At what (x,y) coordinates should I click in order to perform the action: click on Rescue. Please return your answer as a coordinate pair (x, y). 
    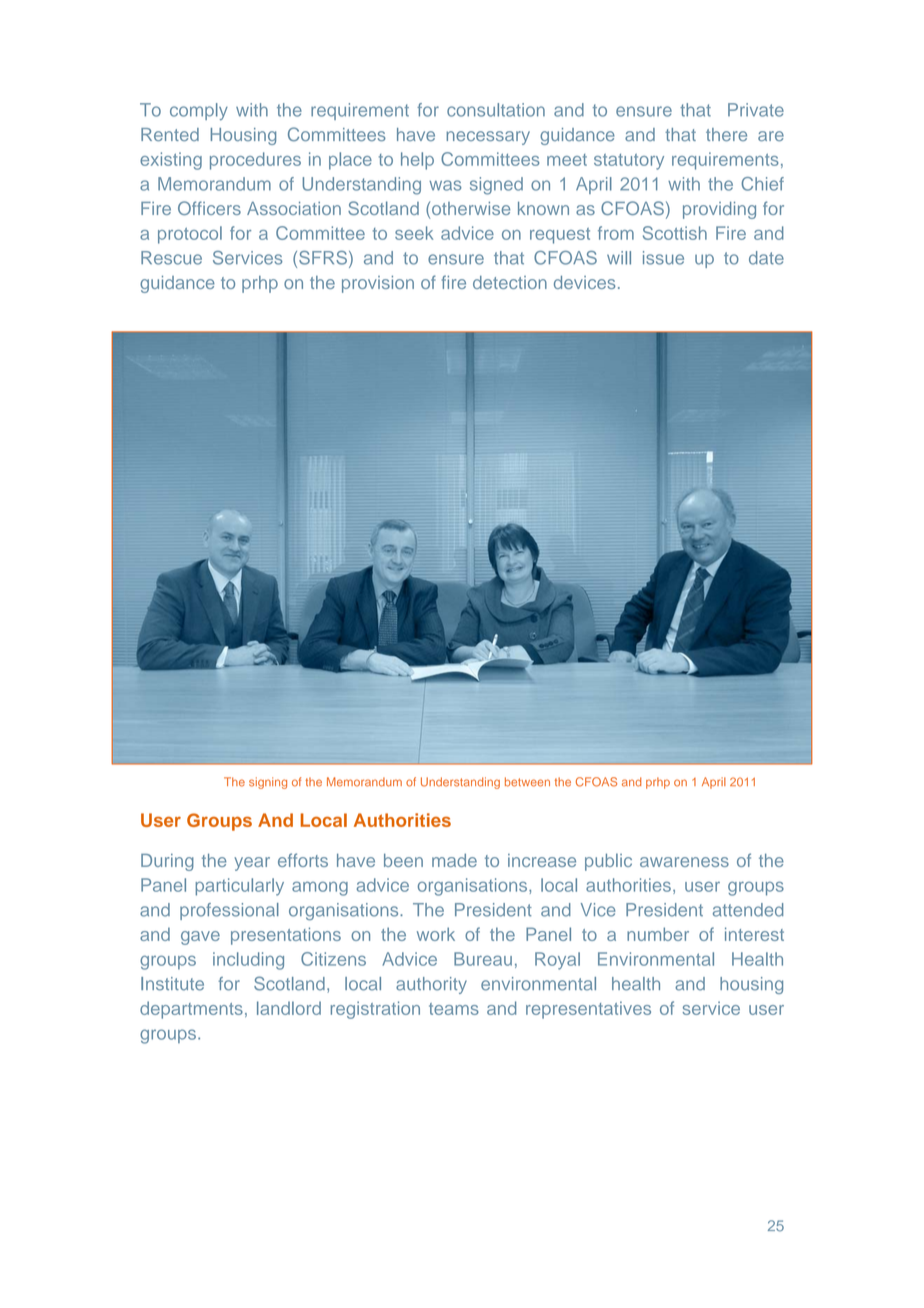
    Looking at the image, I should click on (171, 258).
